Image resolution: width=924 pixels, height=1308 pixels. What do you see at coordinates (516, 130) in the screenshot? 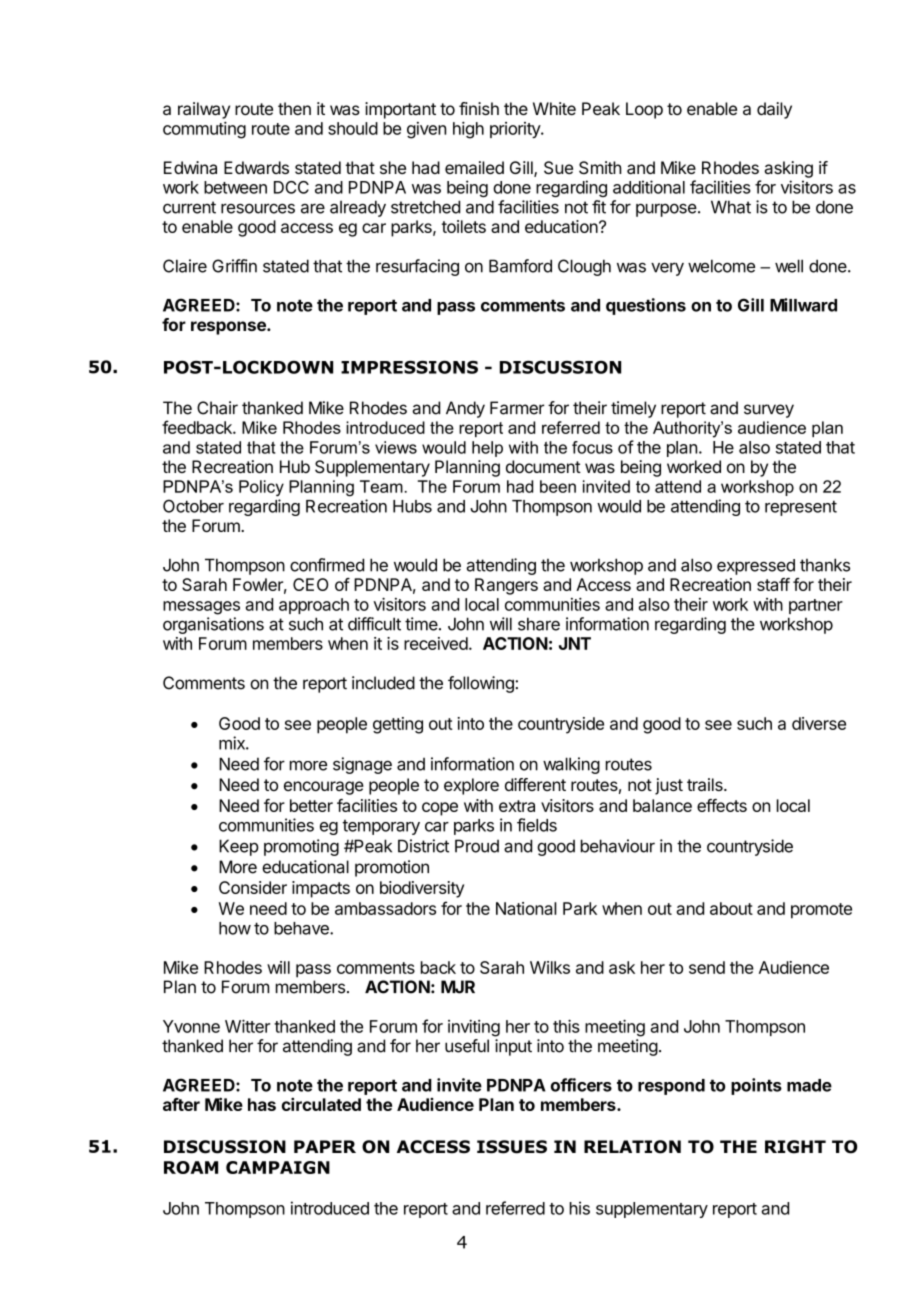
I see `priority` at bounding box center [516, 130].
